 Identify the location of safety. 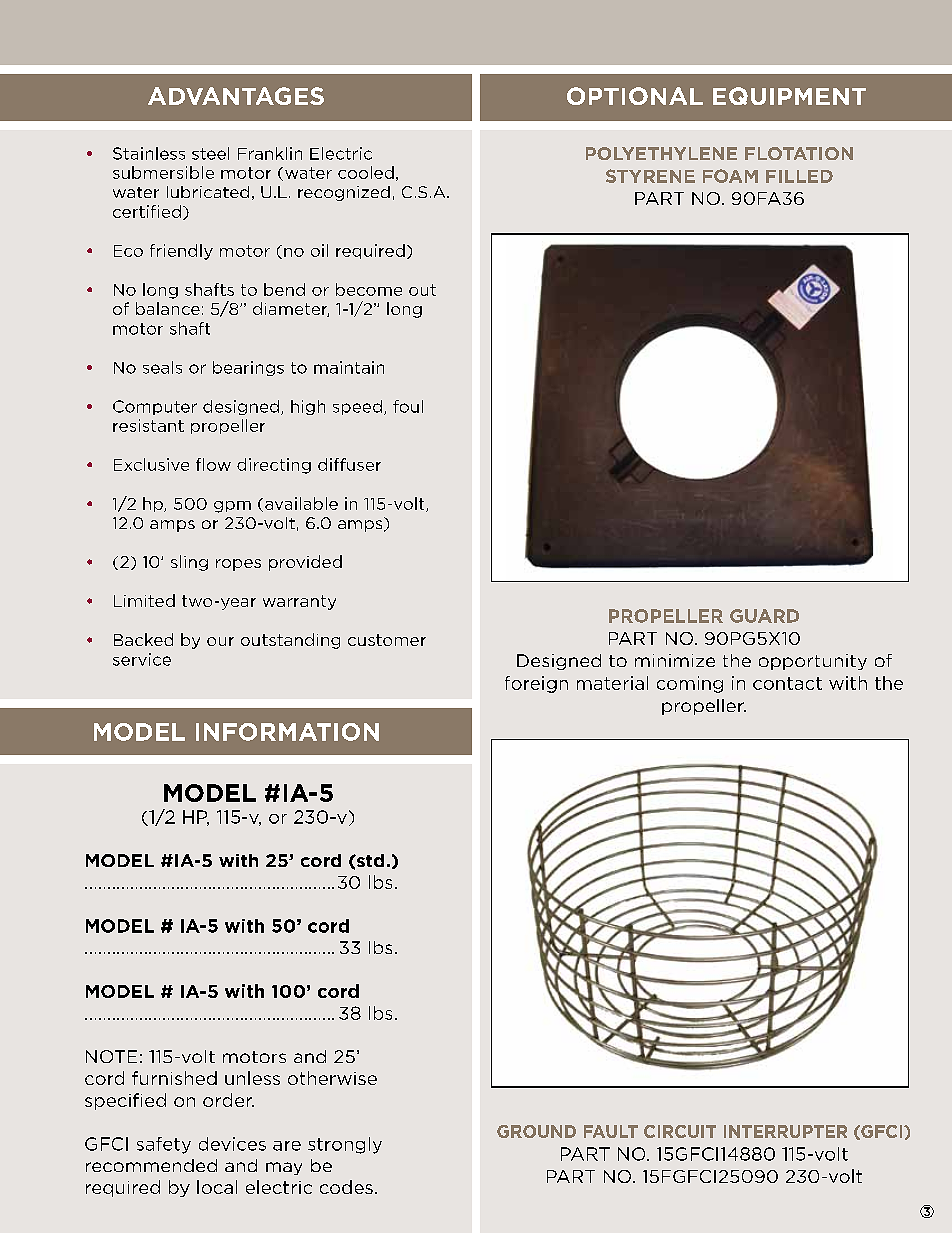
(164, 1145).
